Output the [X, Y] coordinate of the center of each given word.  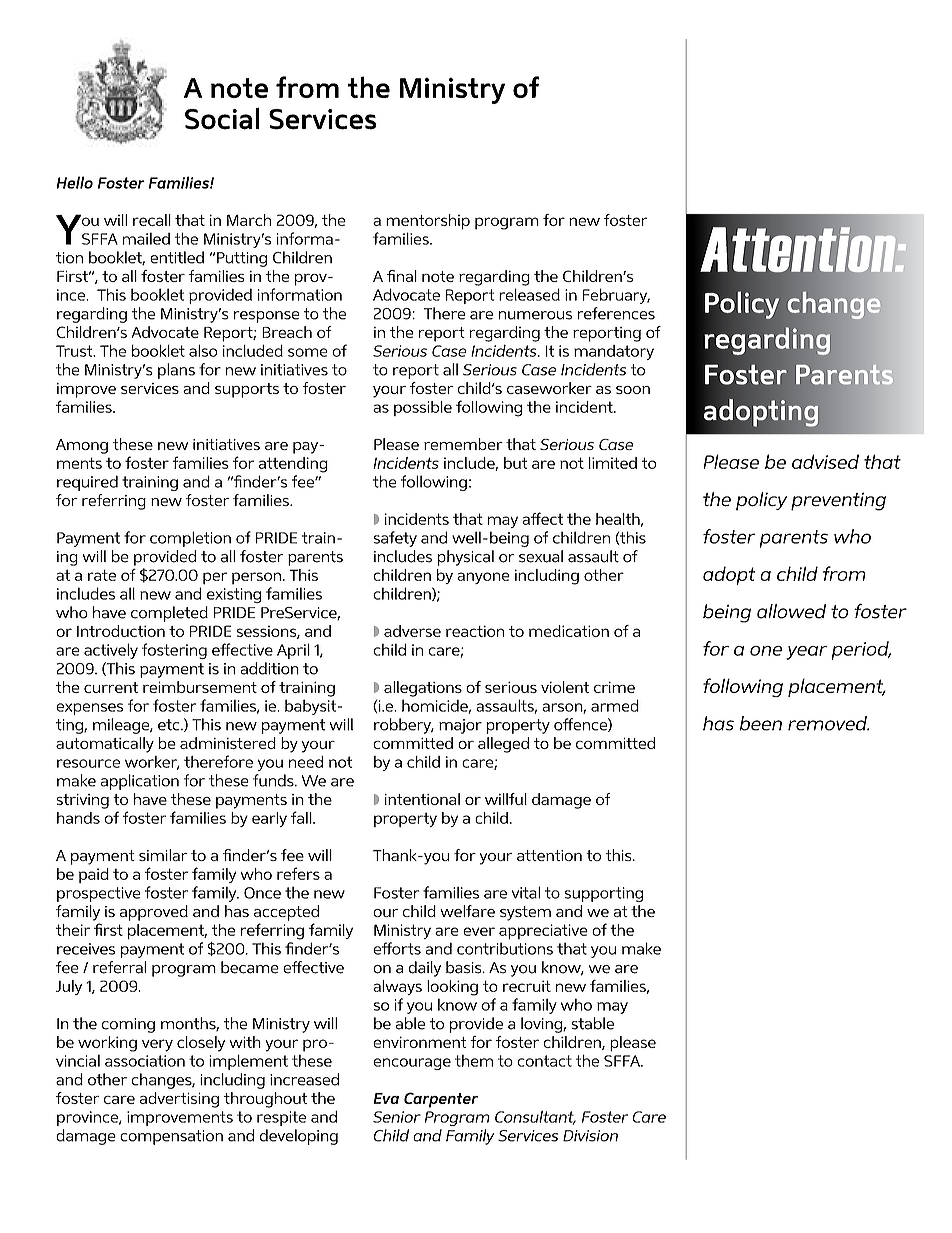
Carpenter [441, 1100]
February [616, 296]
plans [176, 371]
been [761, 723]
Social [222, 119]
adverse [412, 631]
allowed [791, 611]
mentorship [428, 222]
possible [423, 408]
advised [825, 461]
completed [169, 614]
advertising [179, 1100]
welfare [467, 911]
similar [163, 855]
